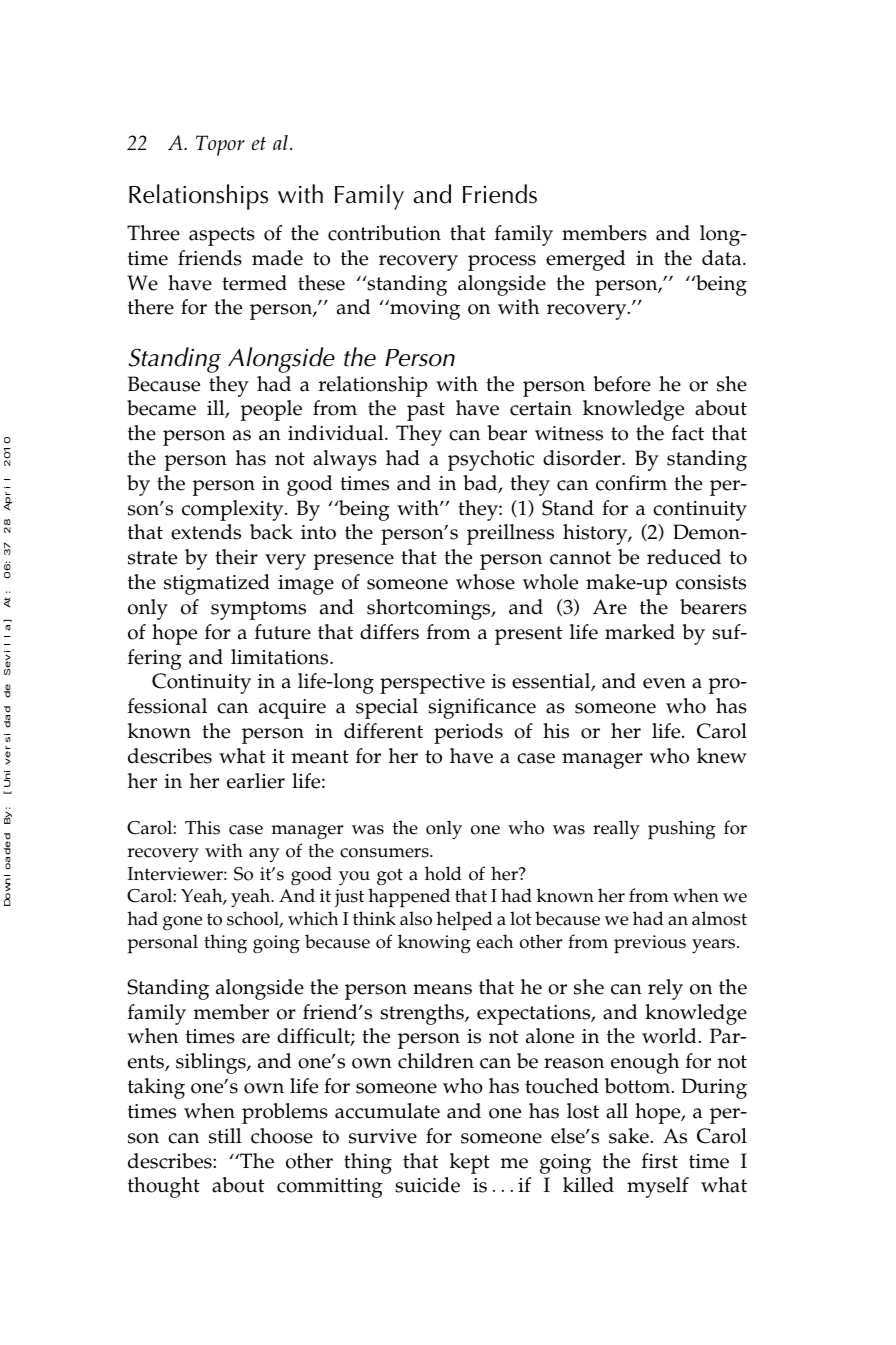  I want to click on acquire, so click(292, 709).
